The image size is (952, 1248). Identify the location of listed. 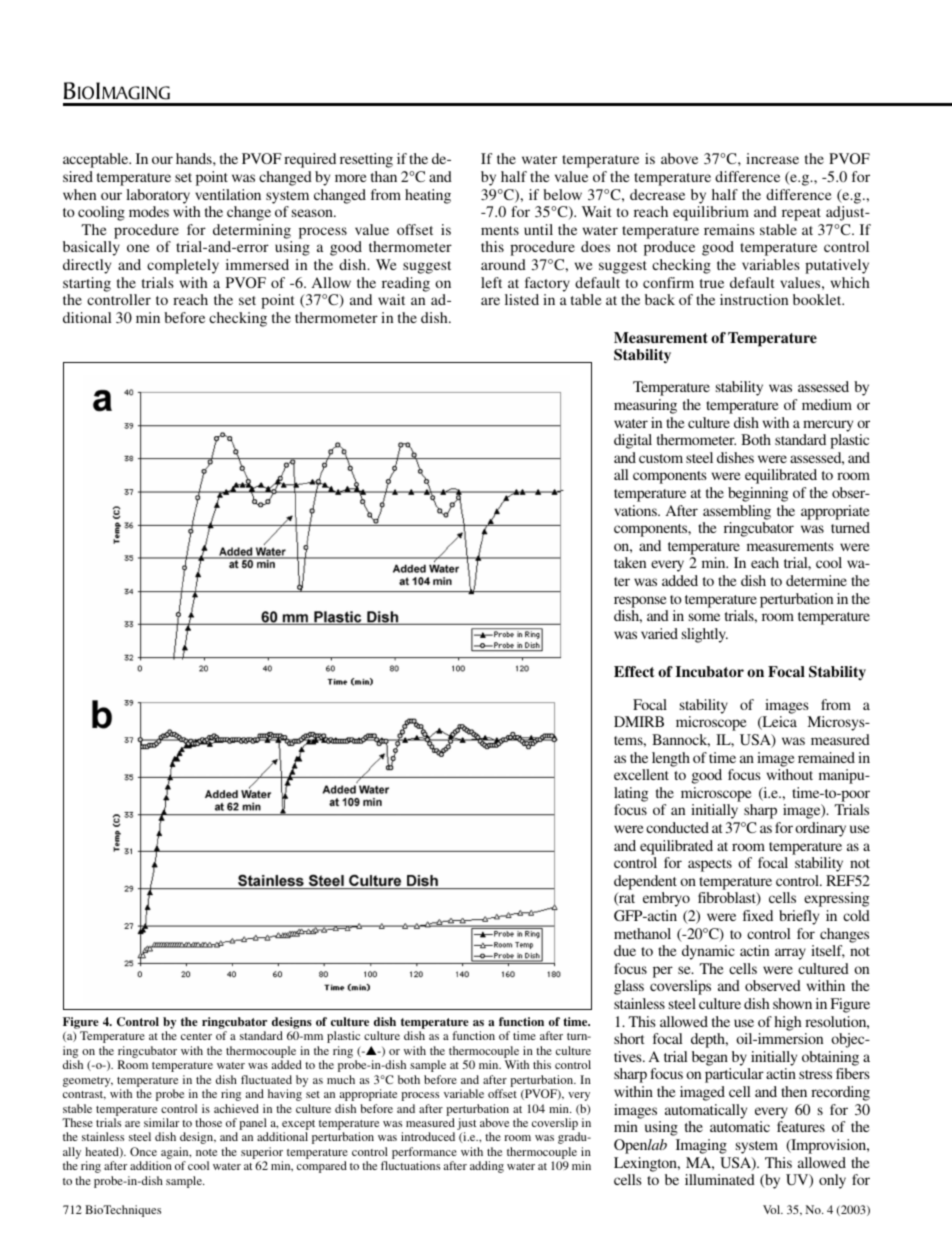
(522, 299).
